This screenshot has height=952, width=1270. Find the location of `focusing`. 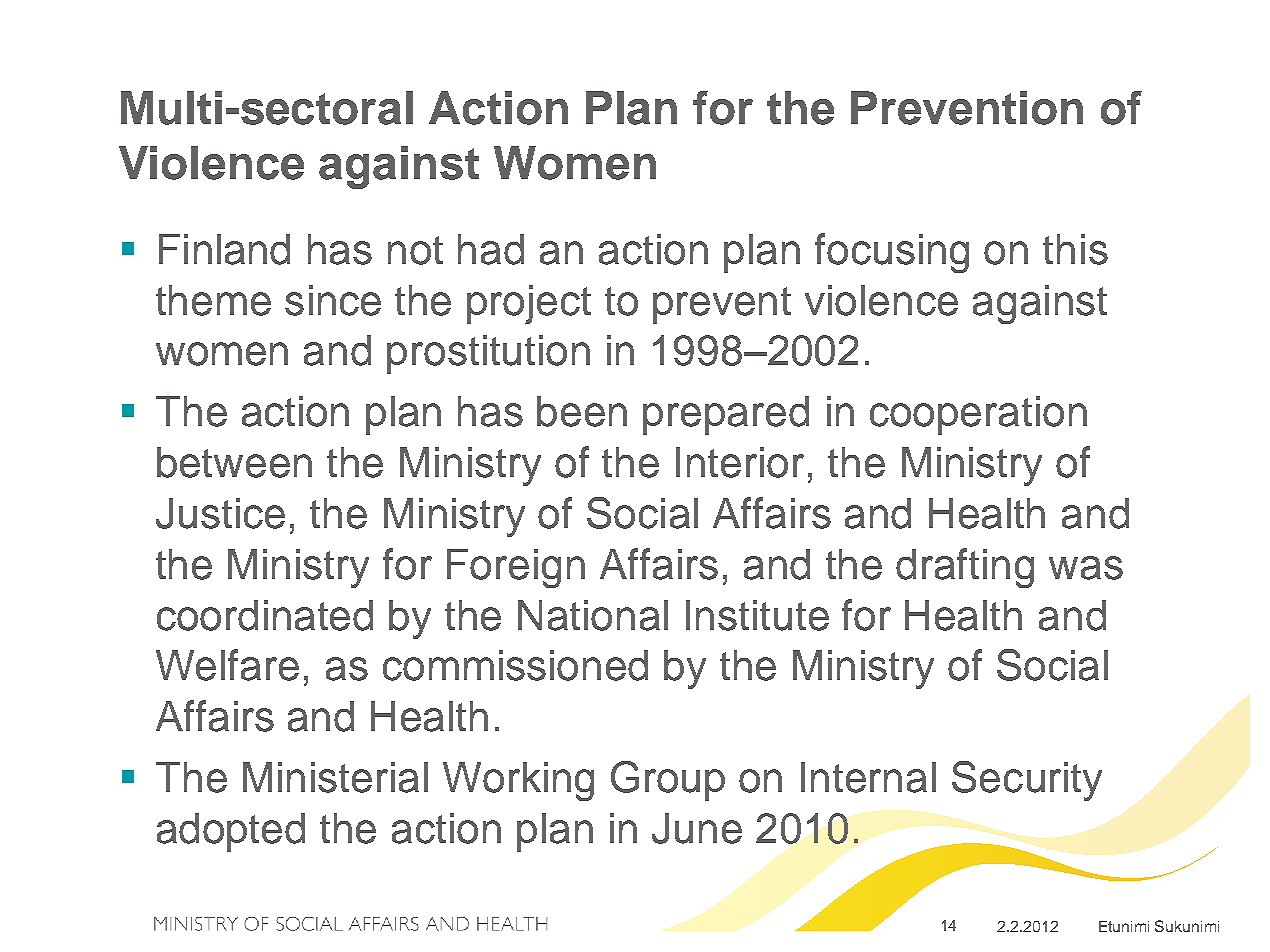

focusing is located at coordinates (892, 253).
